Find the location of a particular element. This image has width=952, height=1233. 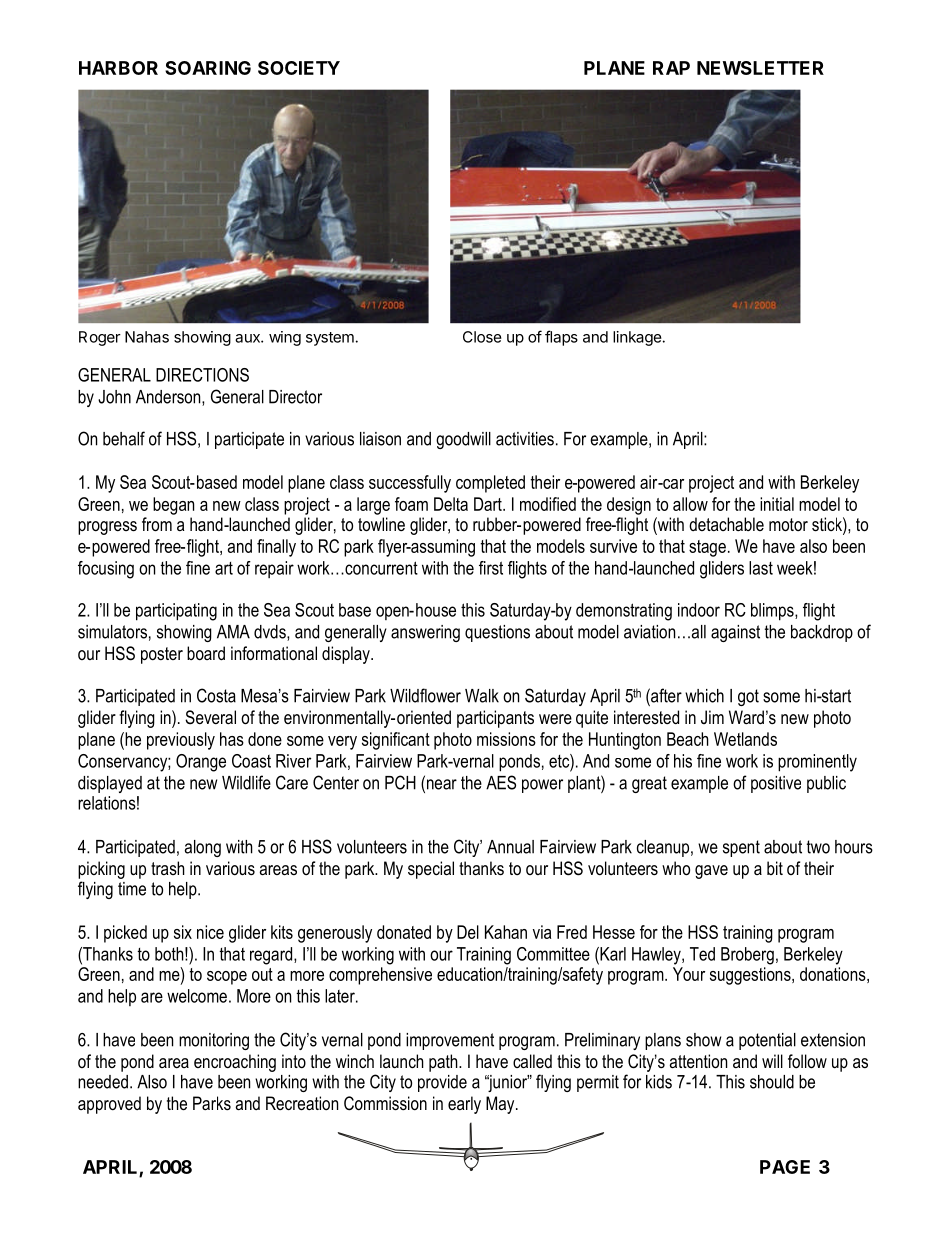

approved is located at coordinates (109, 1105).
